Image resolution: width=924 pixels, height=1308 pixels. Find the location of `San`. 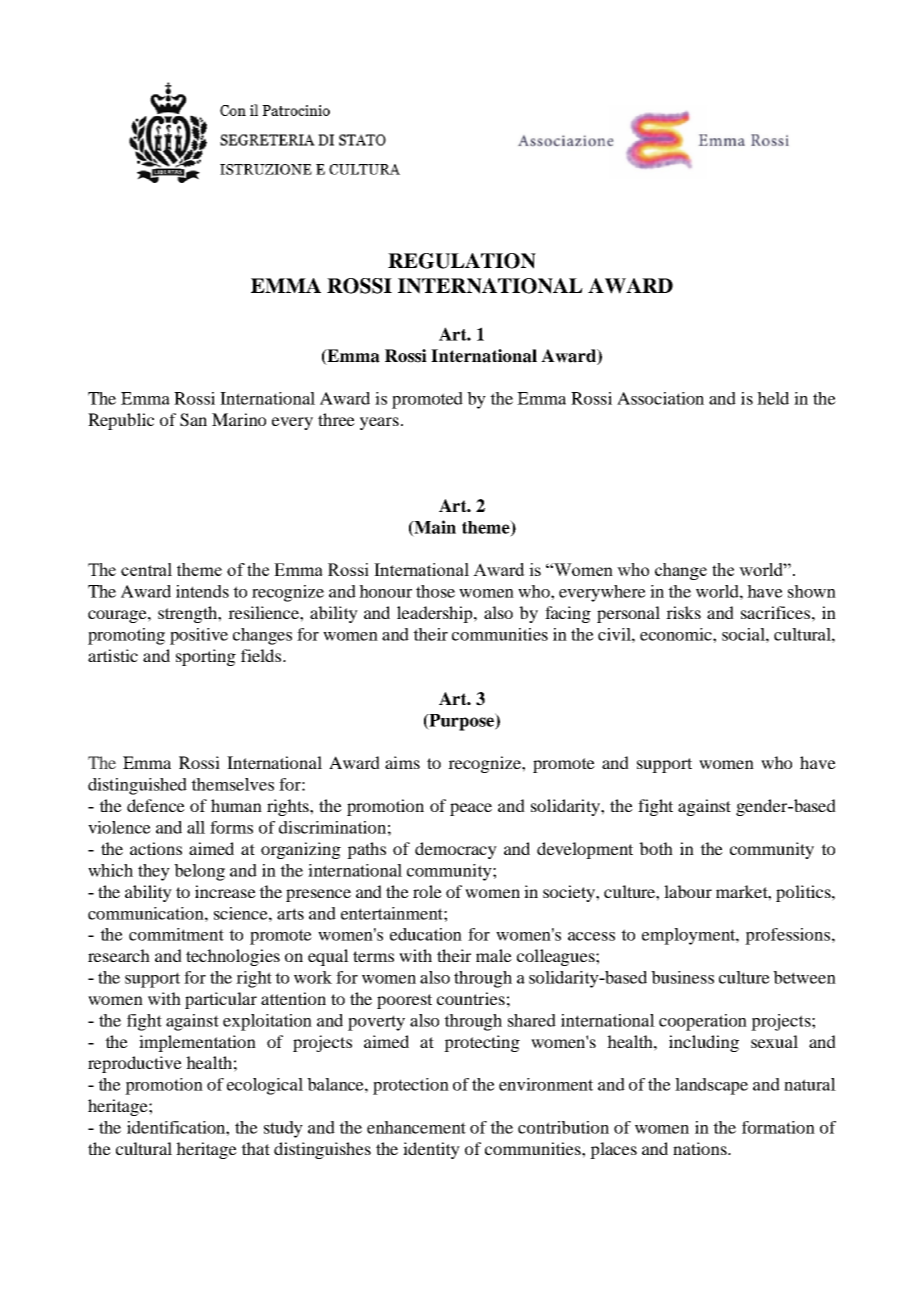

San is located at coordinates (193, 420).
